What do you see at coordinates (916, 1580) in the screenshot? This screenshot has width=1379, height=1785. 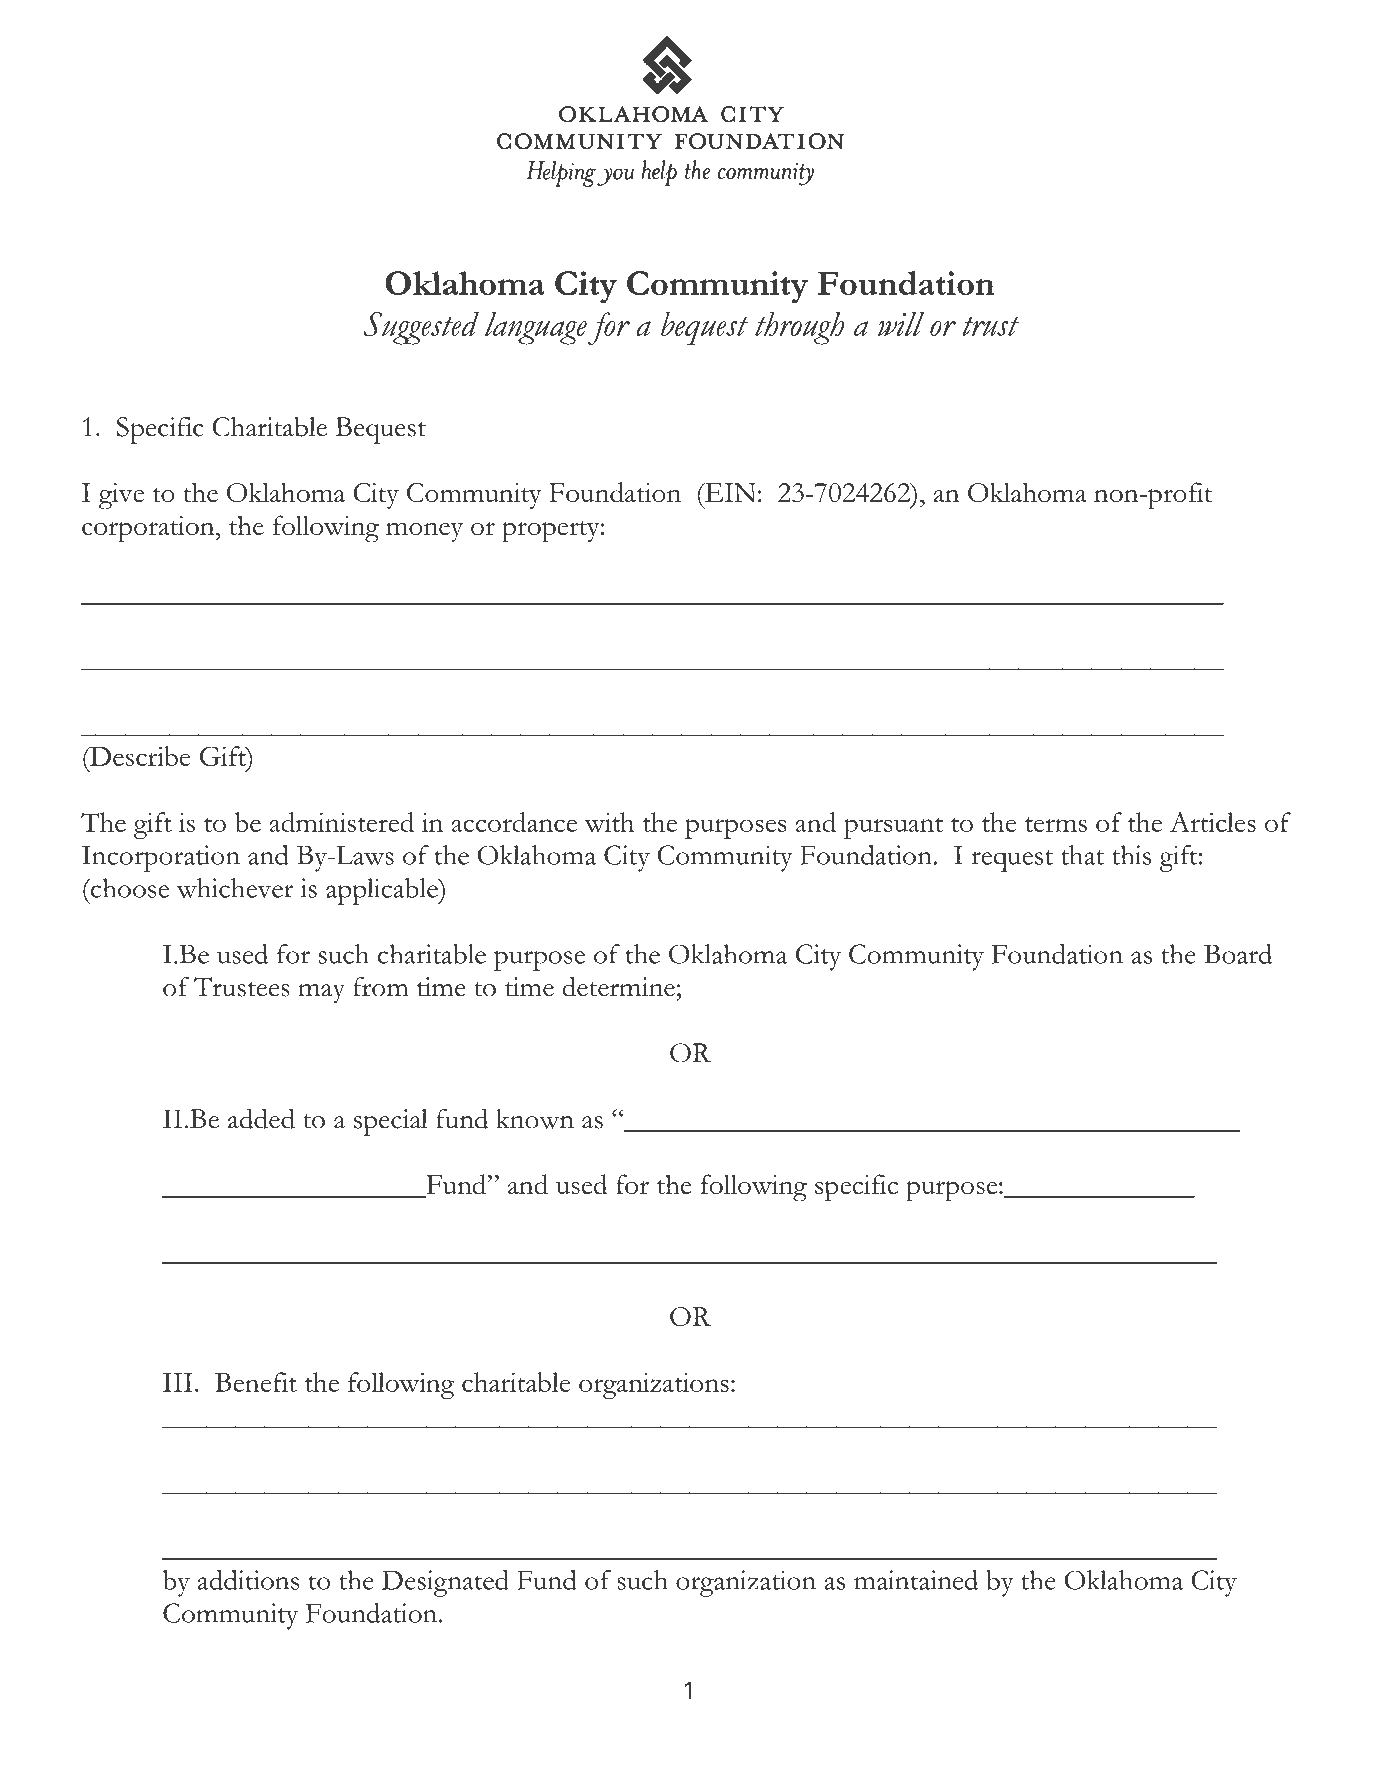 I see `maintained` at bounding box center [916, 1580].
